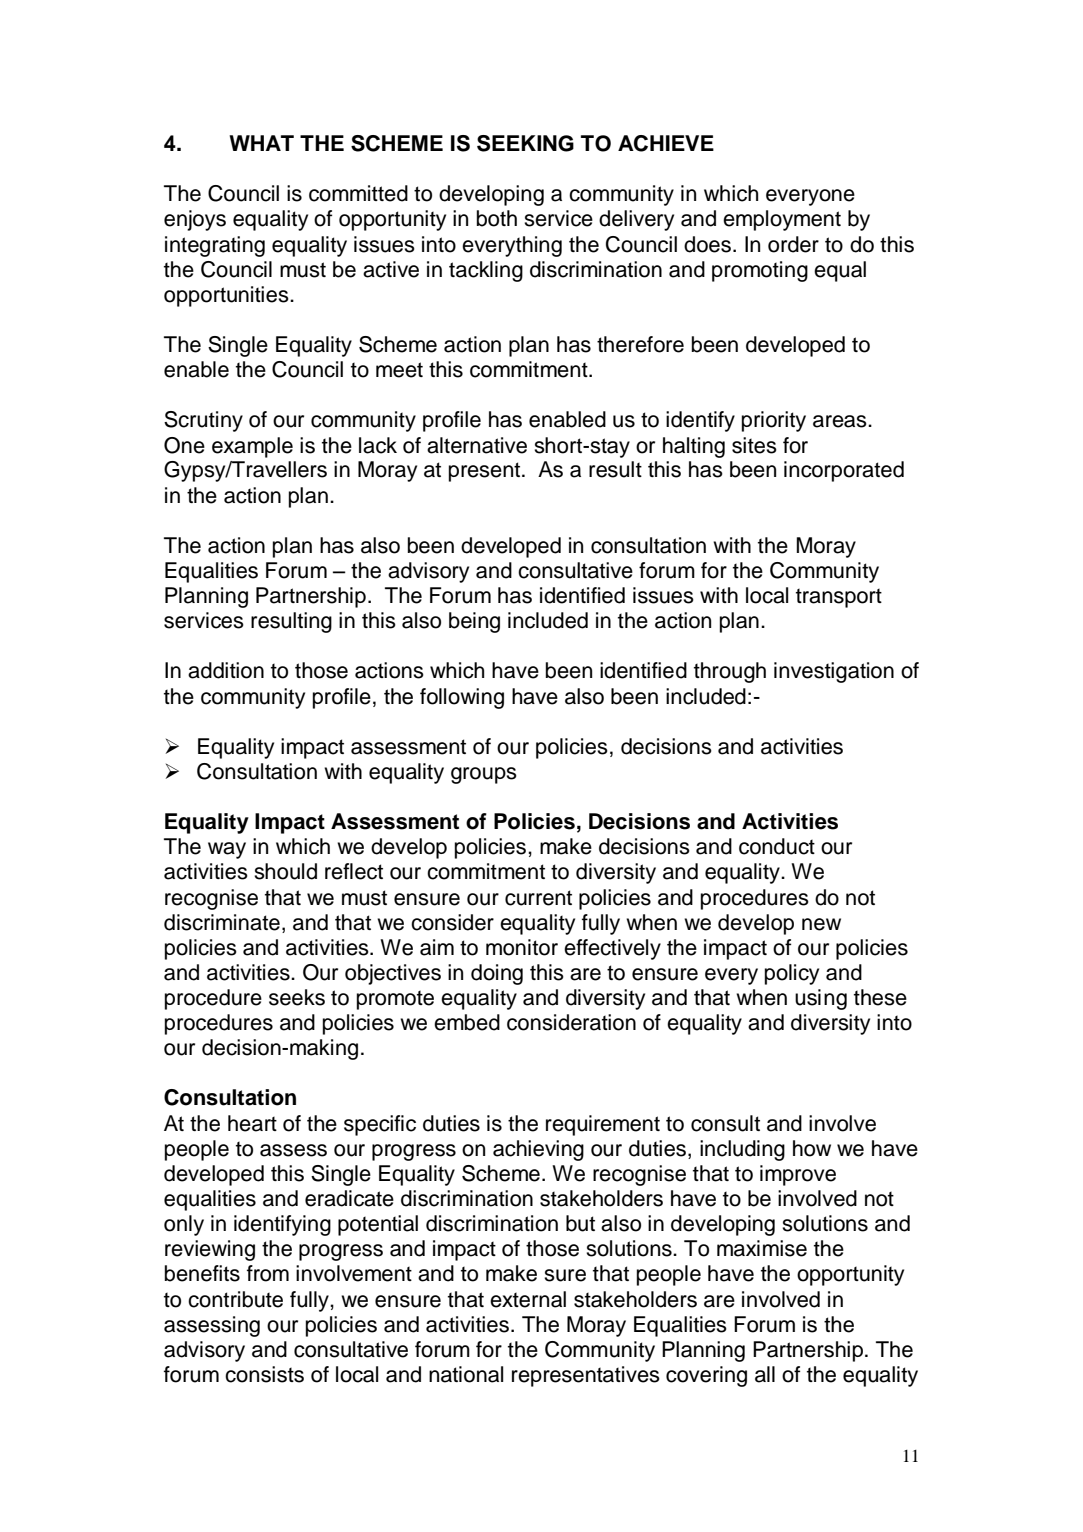  What do you see at coordinates (522, 947) in the image?
I see `monitor` at bounding box center [522, 947].
